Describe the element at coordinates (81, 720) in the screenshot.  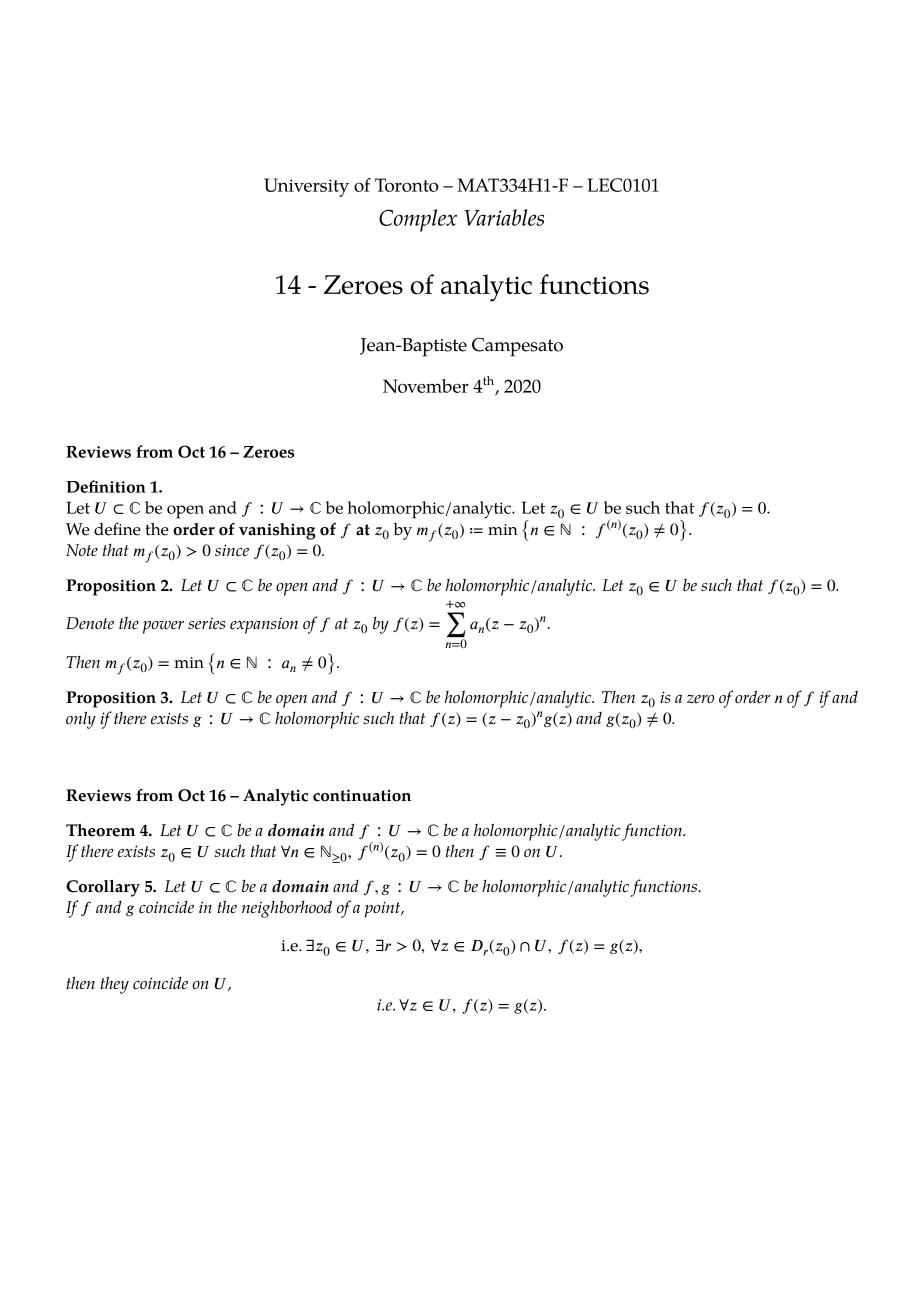
I see `only` at that location.
